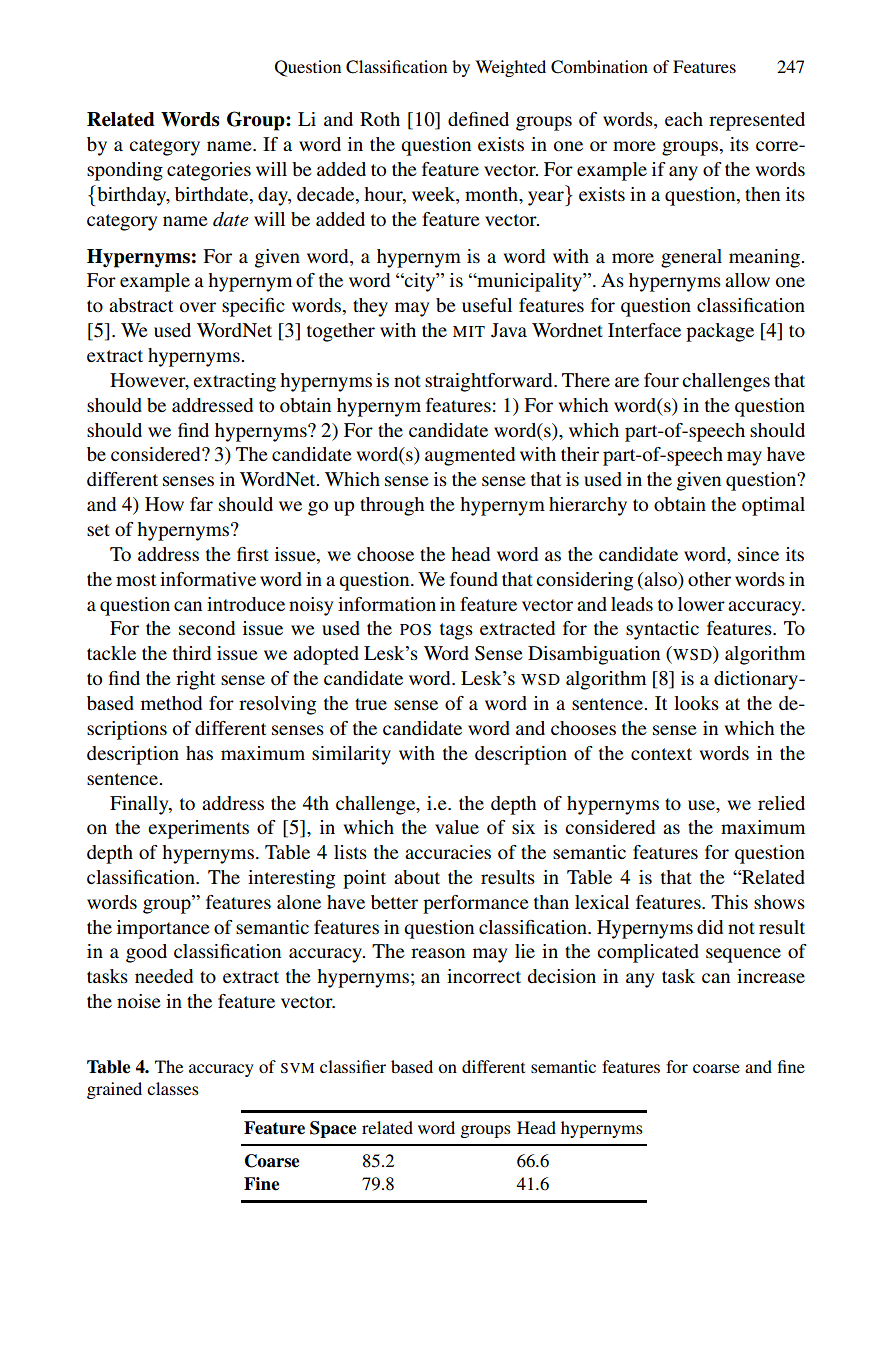 This document has width=892, height=1372. I want to click on classes, so click(173, 1088).
